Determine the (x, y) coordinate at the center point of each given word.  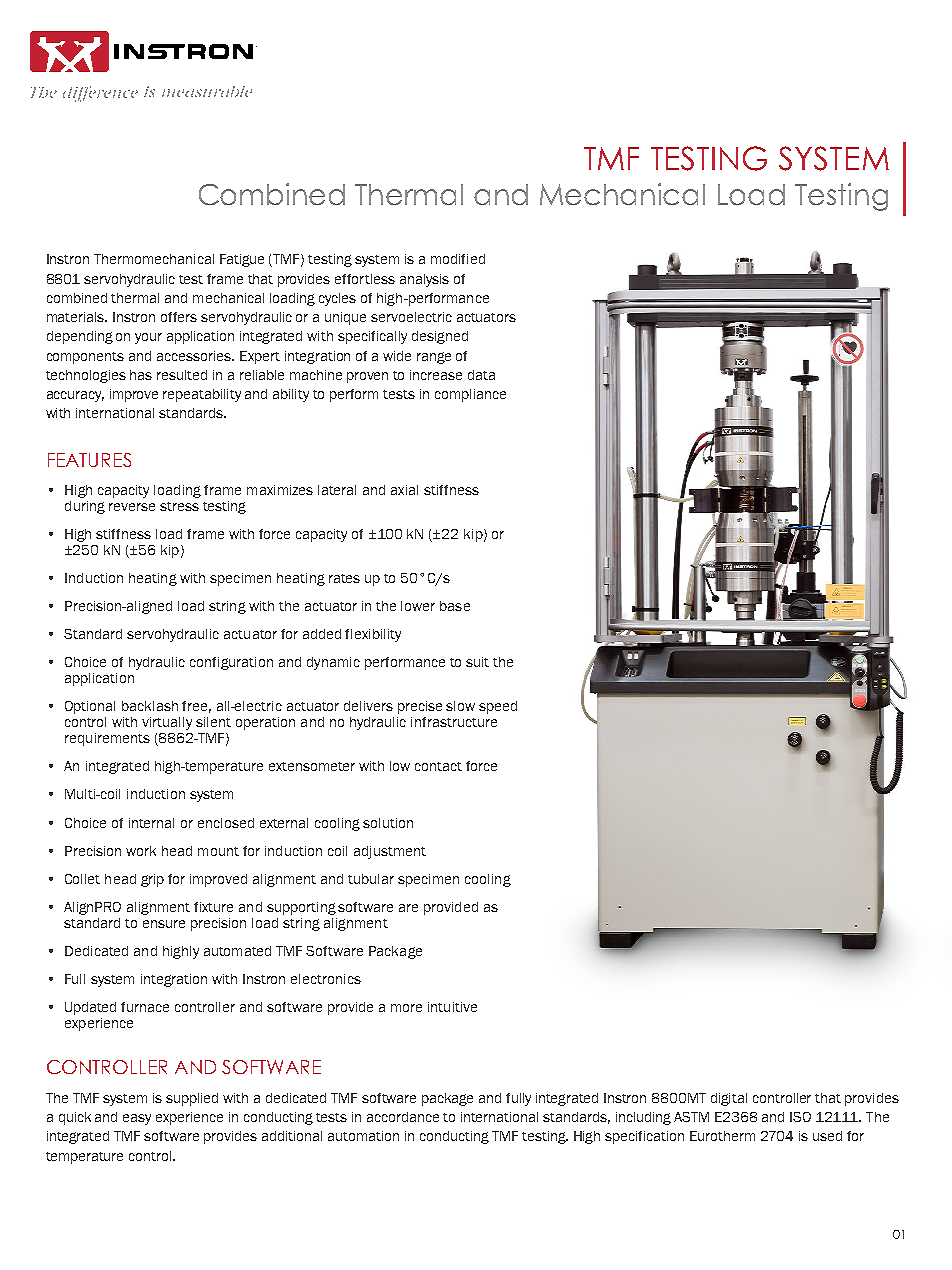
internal (151, 823)
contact (438, 766)
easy (137, 1119)
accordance (403, 1117)
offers (179, 317)
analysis (424, 280)
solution (388, 823)
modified (458, 259)
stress (179, 506)
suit (477, 662)
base (455, 606)
